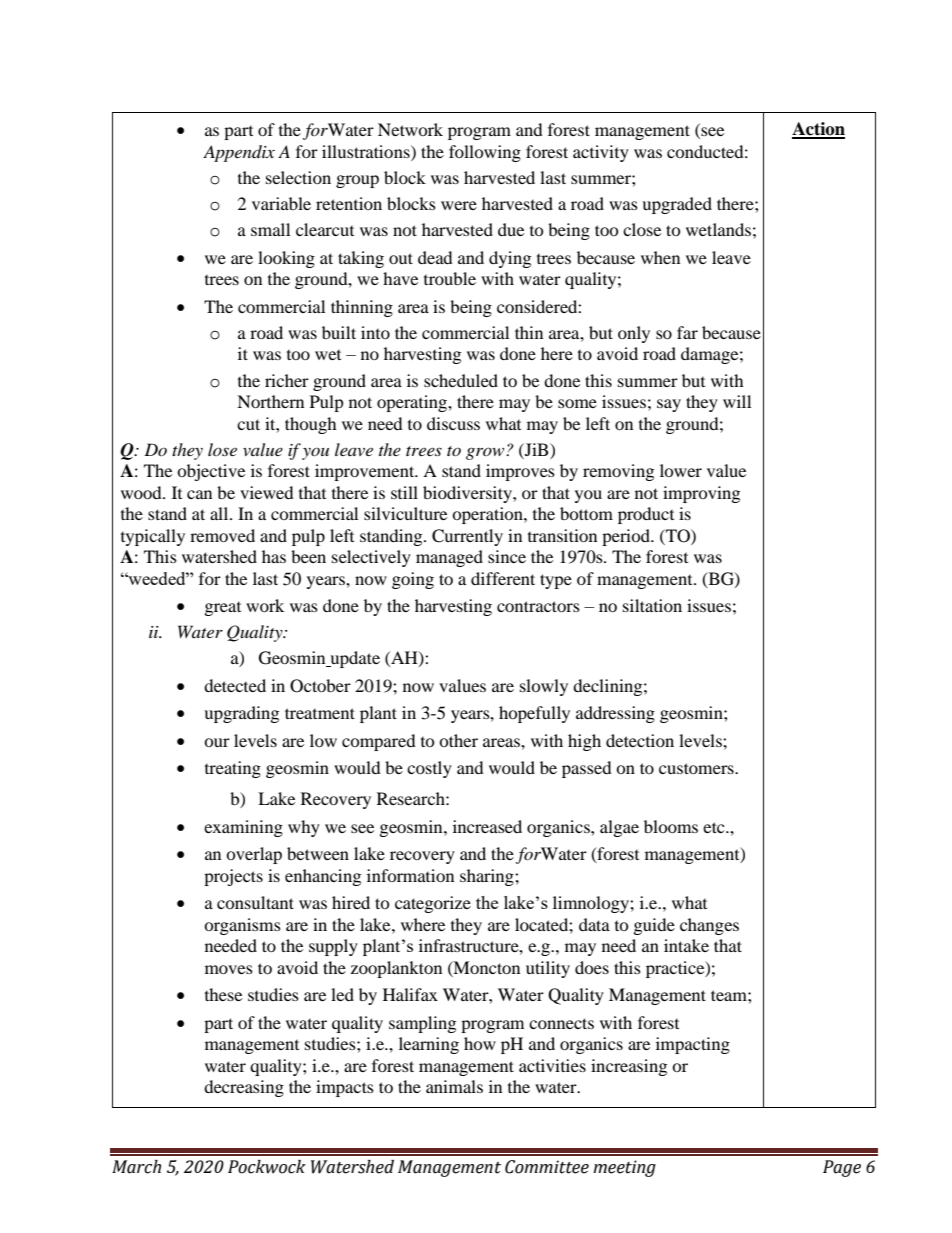 Image resolution: width=952 pixels, height=1233 pixels. What do you see at coordinates (222, 535) in the document?
I see `removed` at bounding box center [222, 535].
